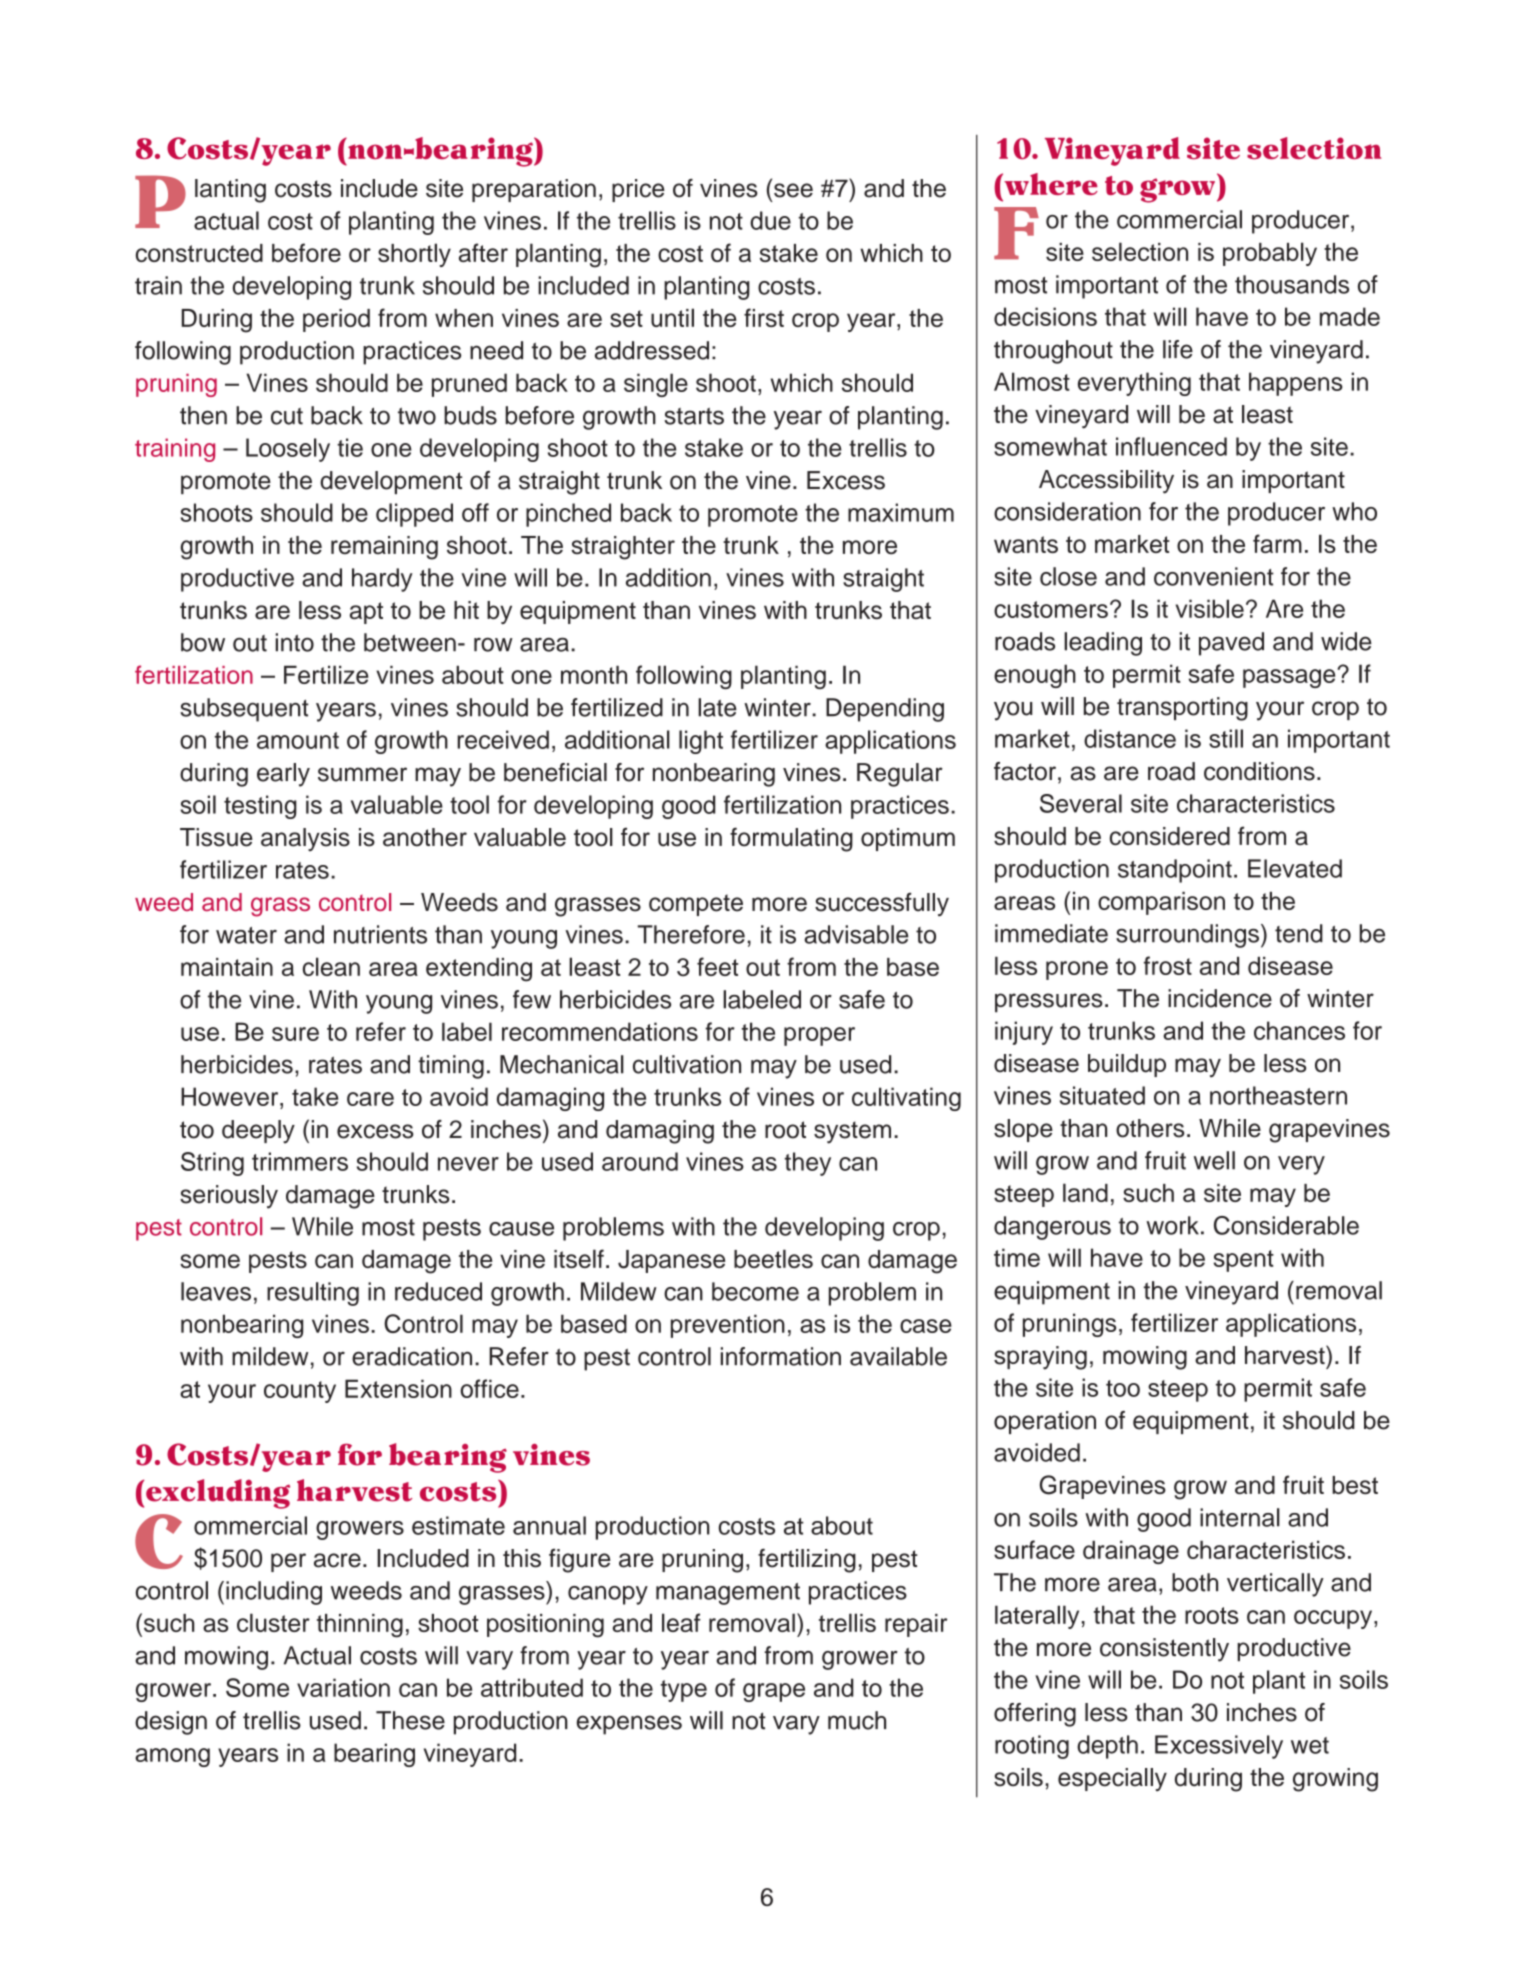  What do you see at coordinates (770, 220) in the document?
I see `due` at bounding box center [770, 220].
